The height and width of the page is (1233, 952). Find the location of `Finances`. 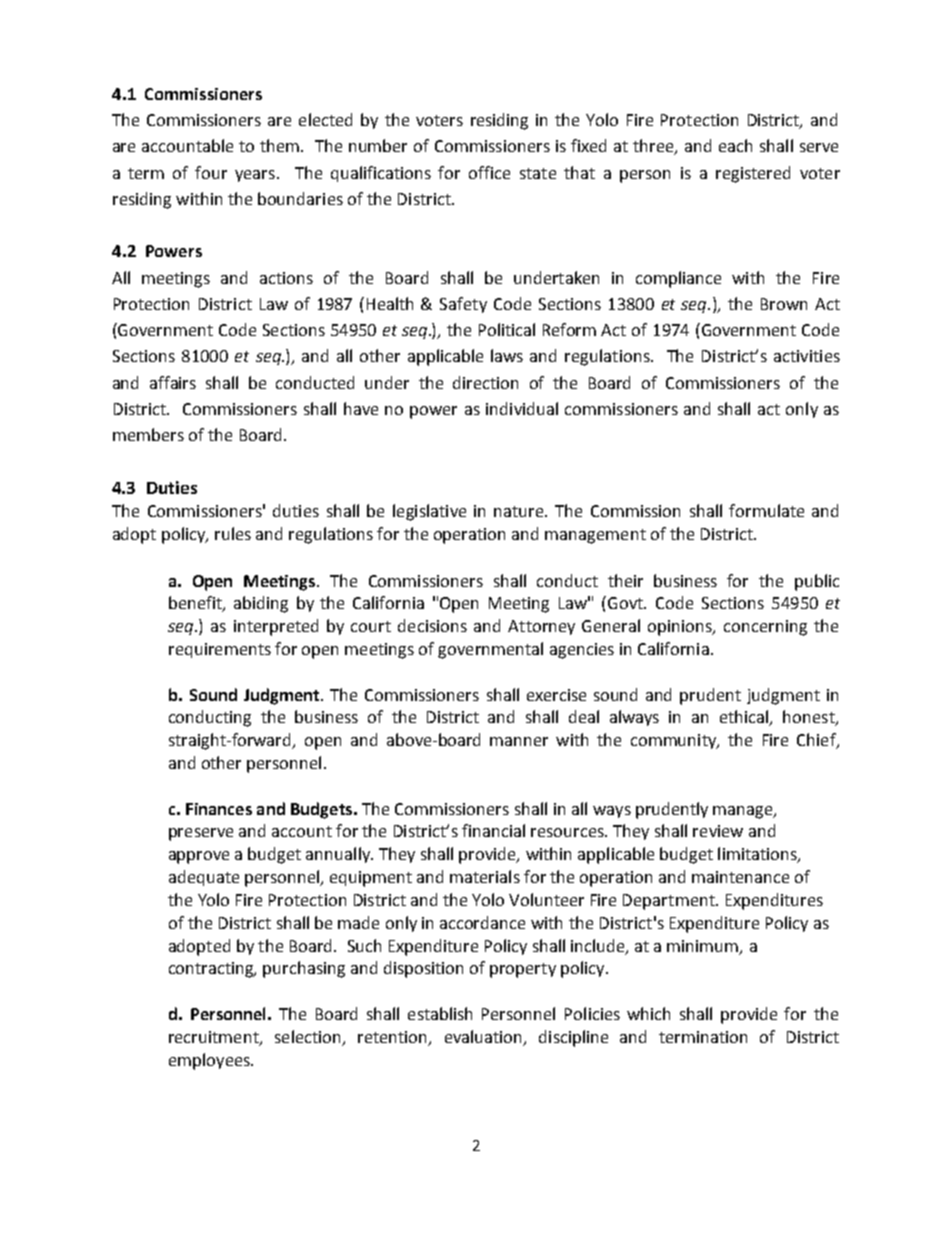

Finances is located at coordinates (219, 809).
